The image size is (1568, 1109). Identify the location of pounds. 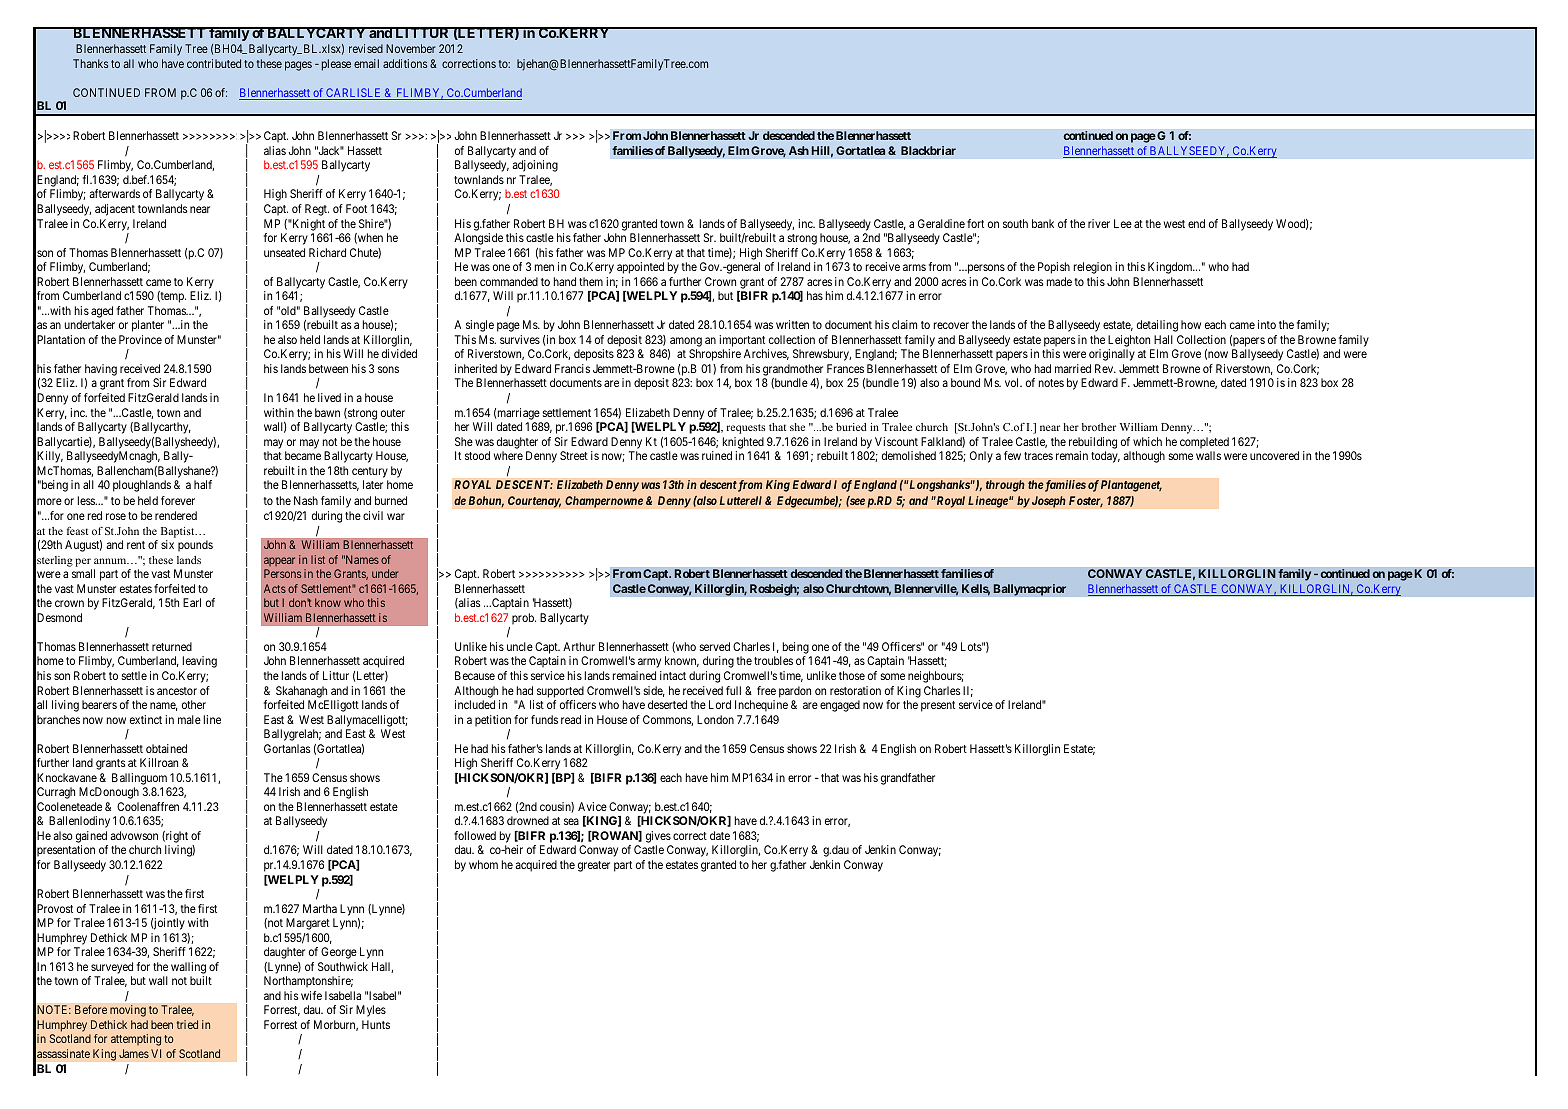
(195, 546).
